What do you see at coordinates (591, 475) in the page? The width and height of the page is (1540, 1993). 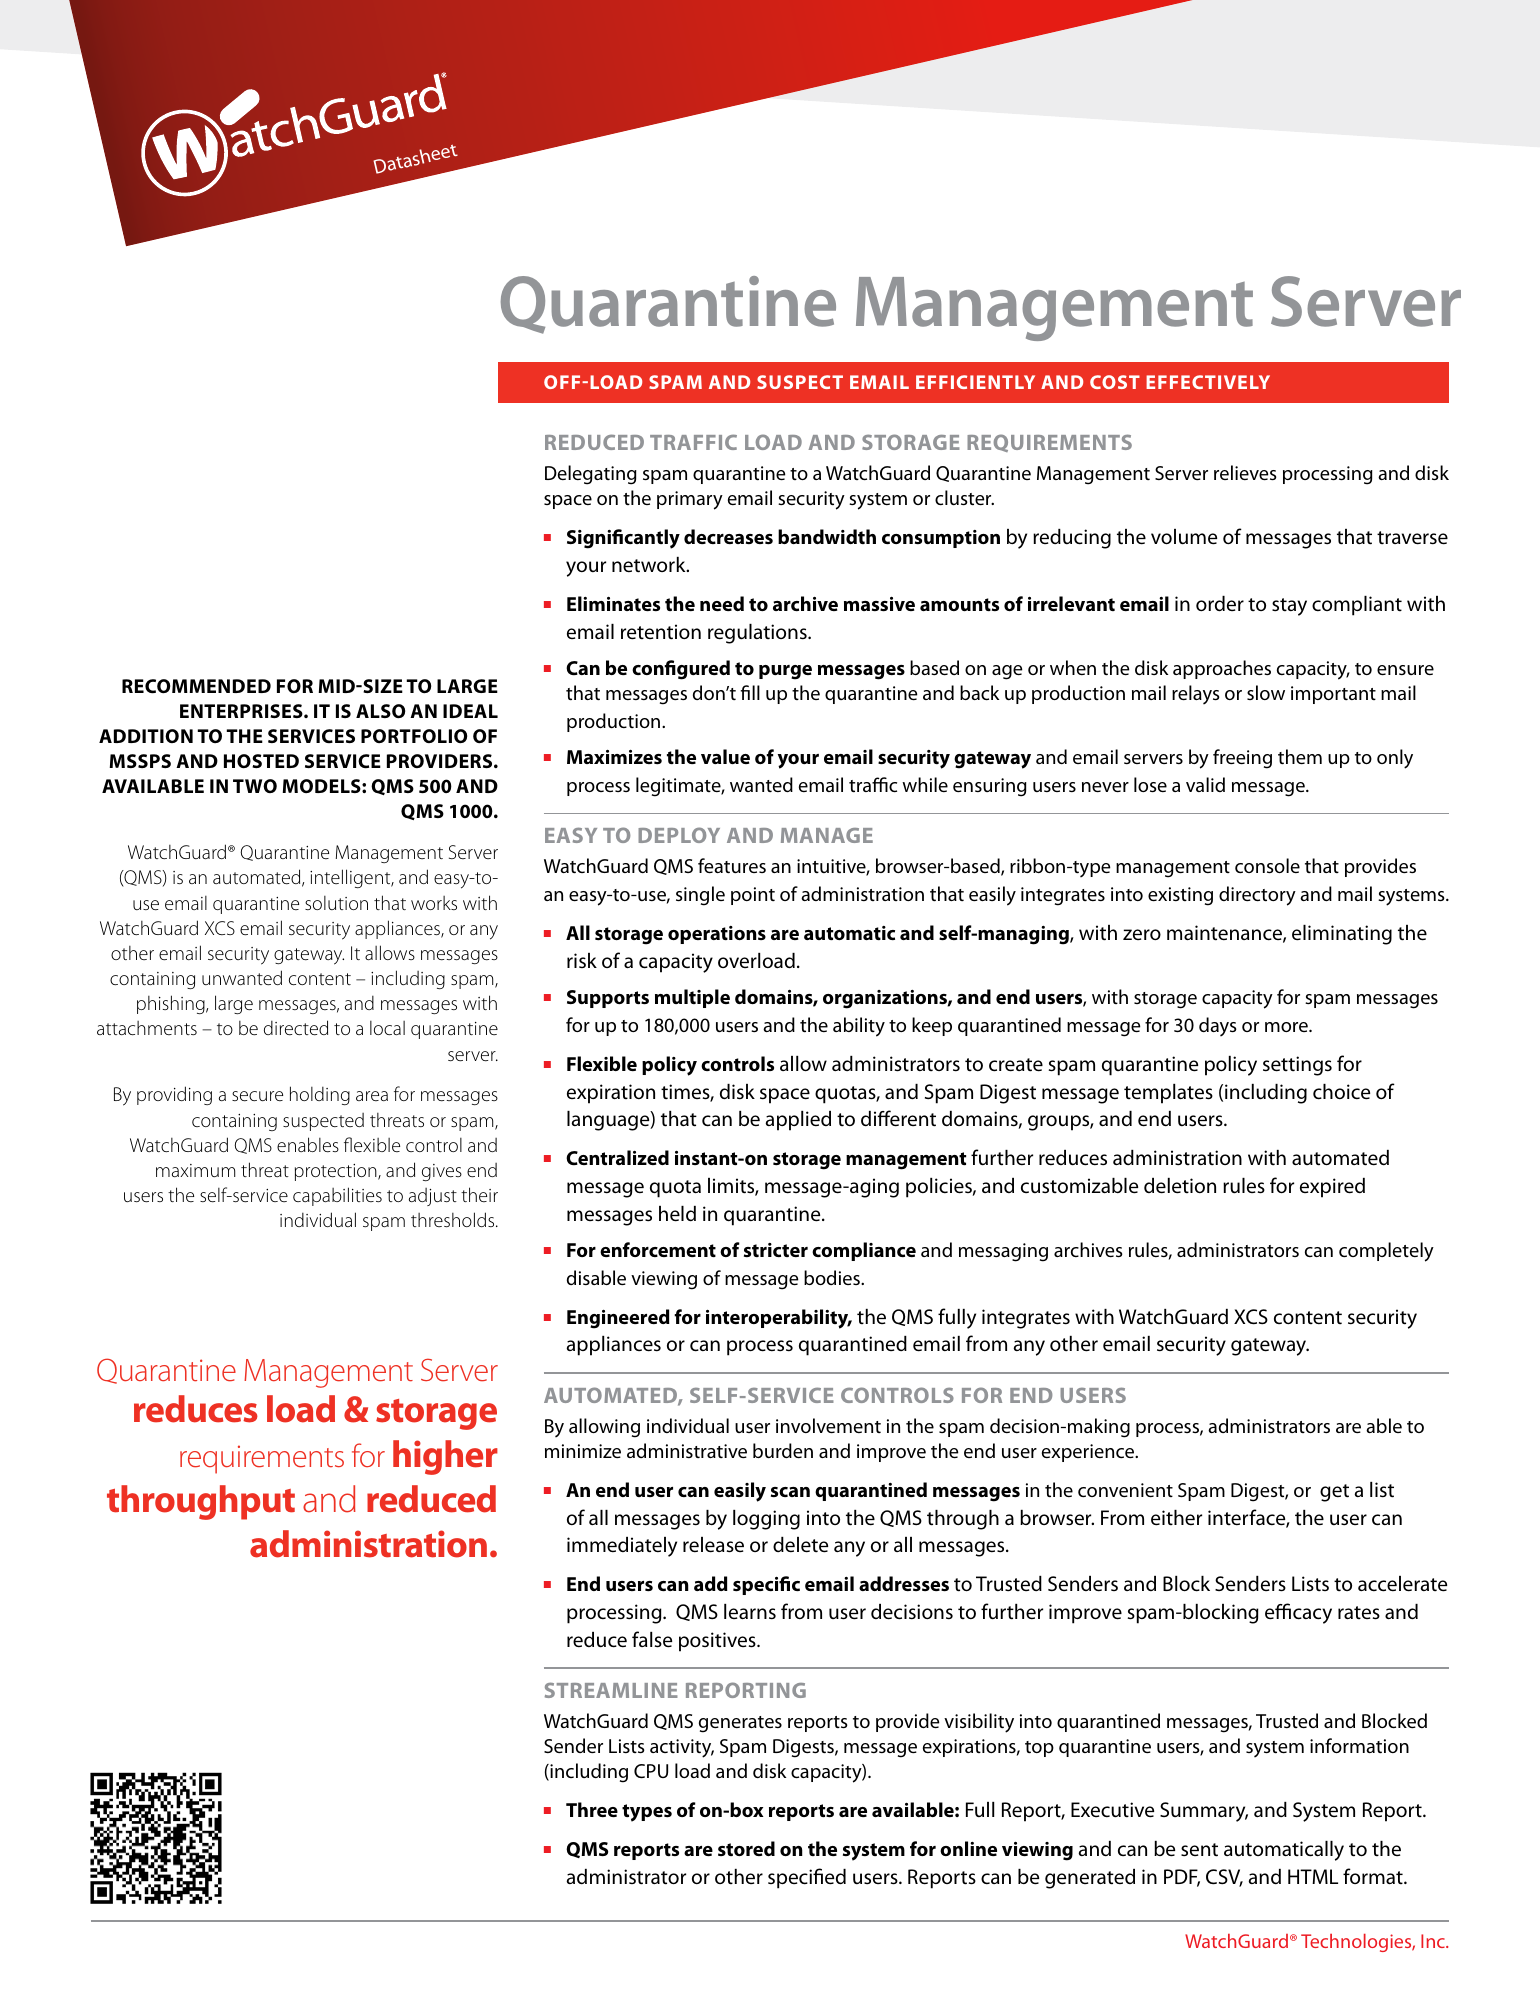 I see `Delegating` at bounding box center [591, 475].
